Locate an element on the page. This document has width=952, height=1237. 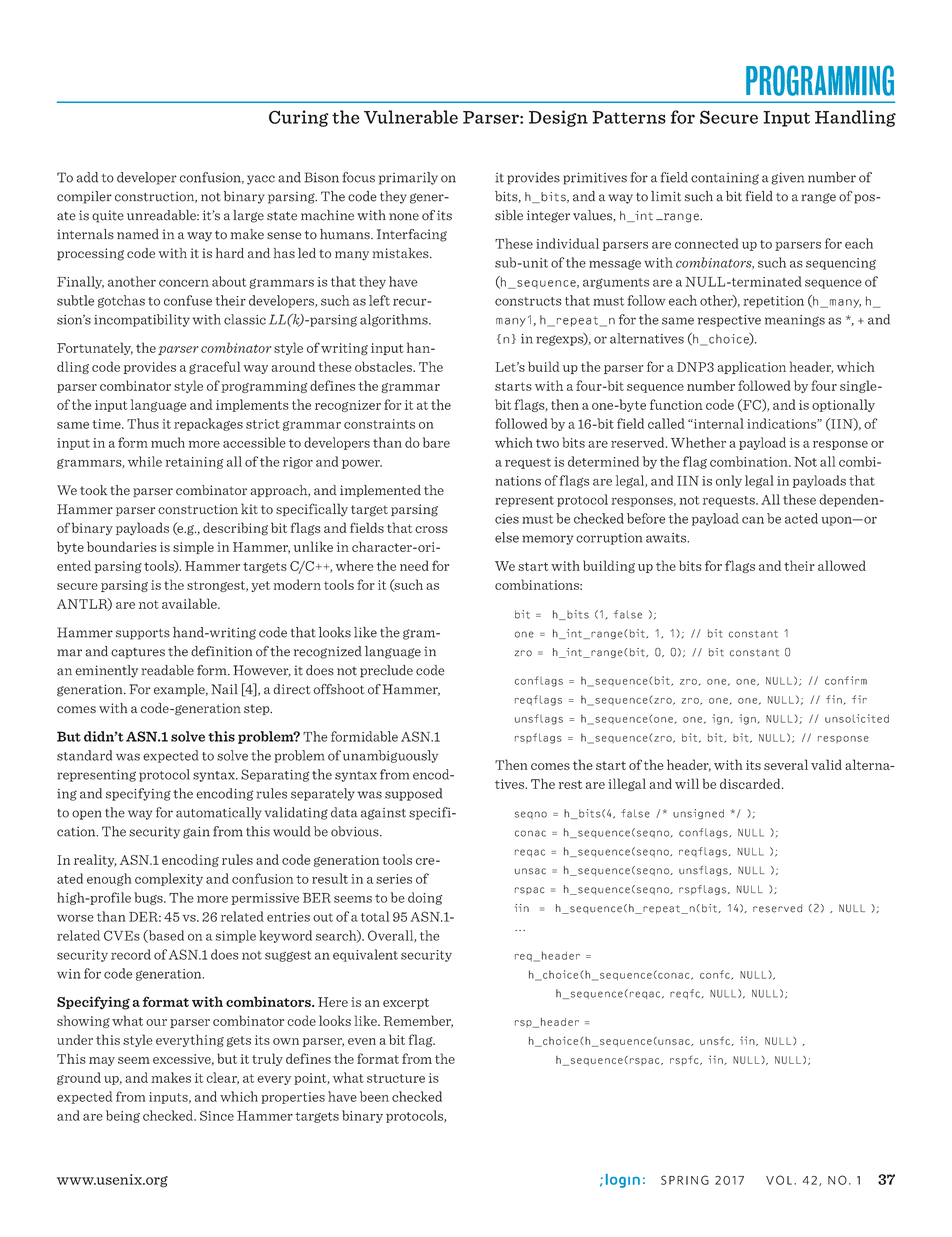
add is located at coordinates (87, 177).
